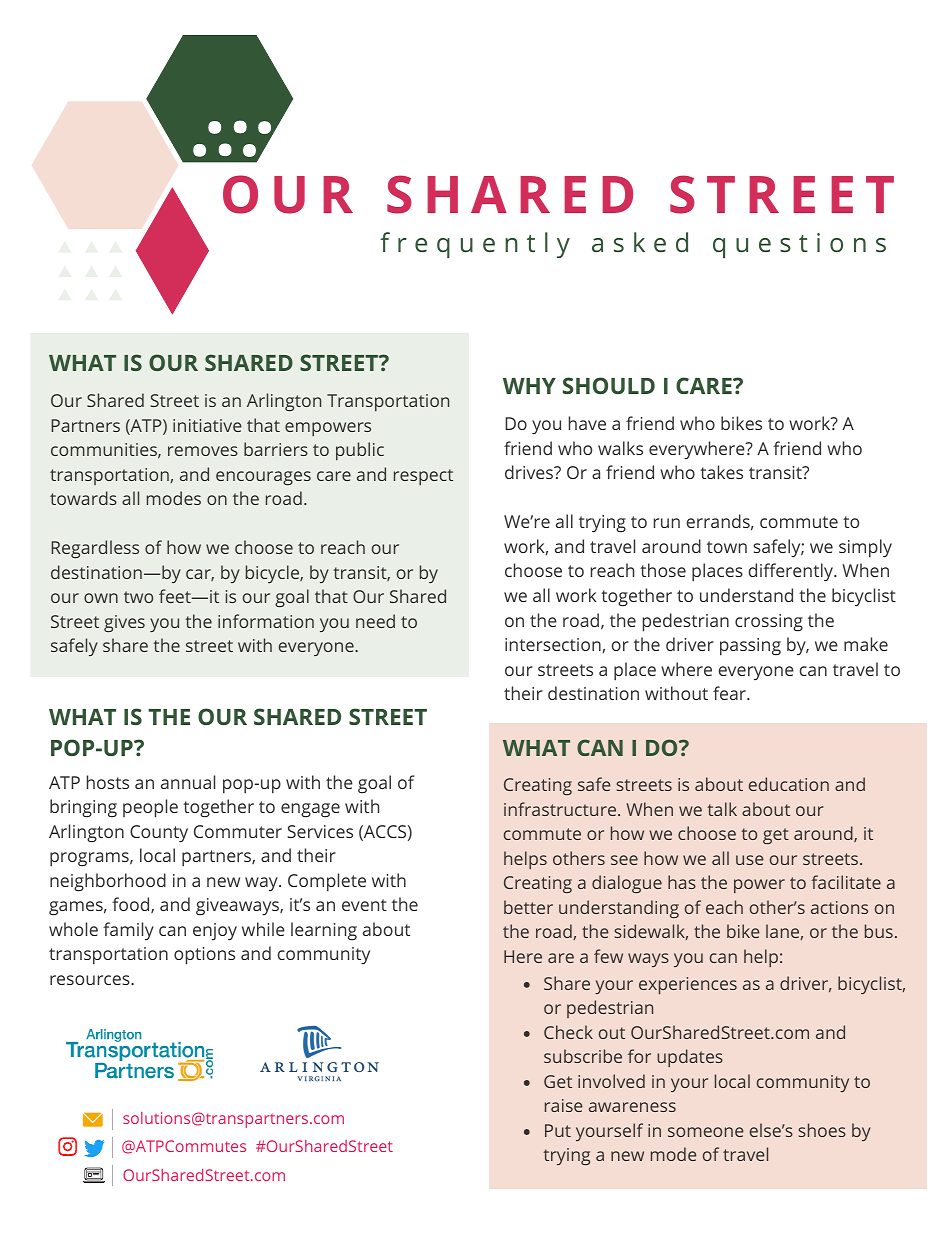  Describe the element at coordinates (721, 472) in the screenshot. I see `takes` at that location.
